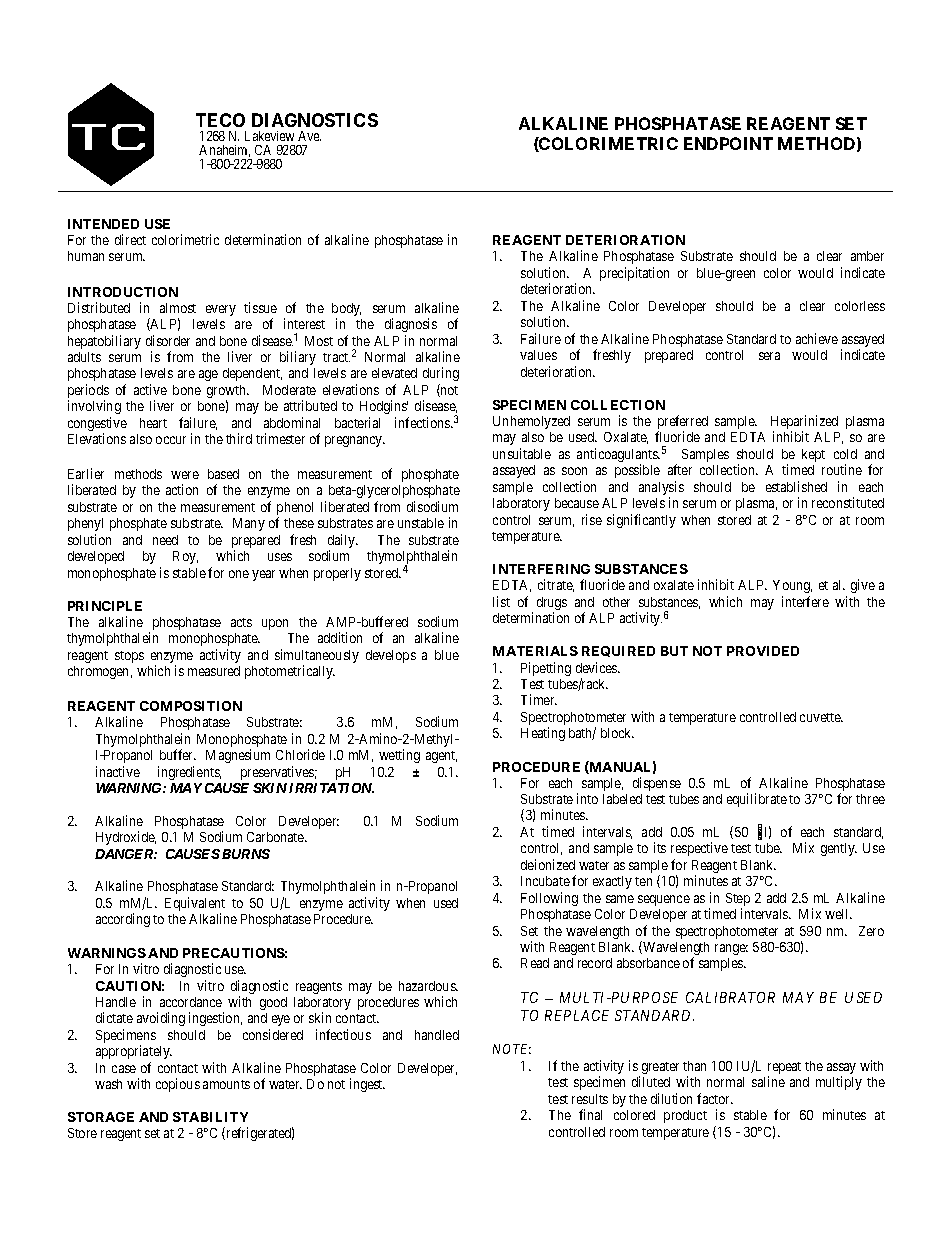 The height and width of the screenshot is (1233, 952). What do you see at coordinates (512, 1049) in the screenshot?
I see `NOTE` at bounding box center [512, 1049].
